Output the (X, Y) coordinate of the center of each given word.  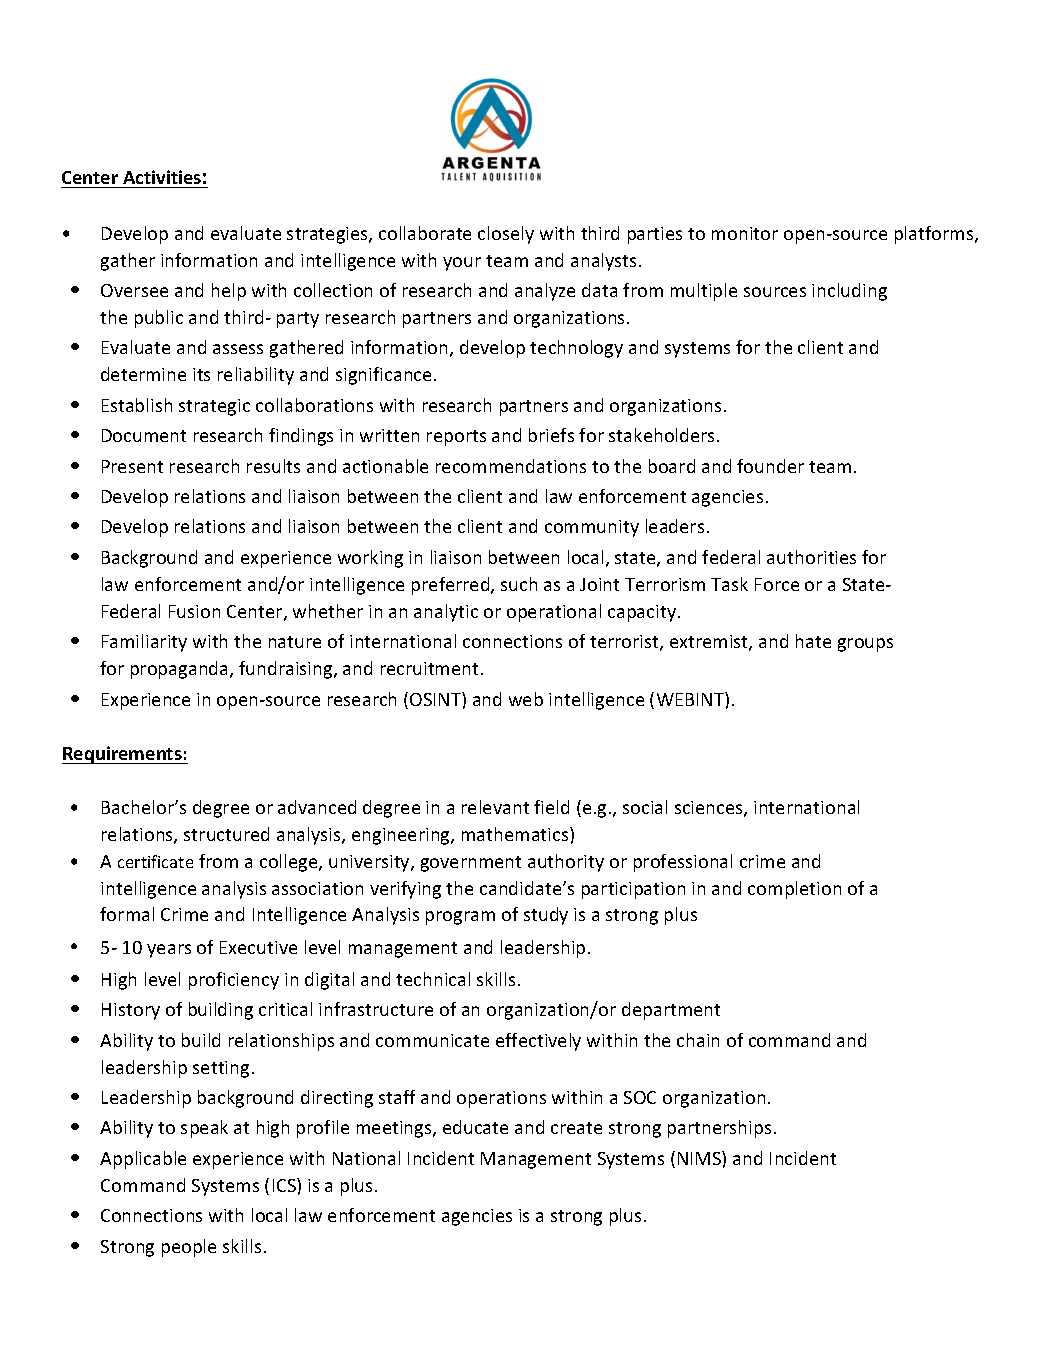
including (849, 292)
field (551, 807)
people (189, 1248)
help (229, 292)
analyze (545, 292)
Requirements (123, 755)
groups (865, 645)
